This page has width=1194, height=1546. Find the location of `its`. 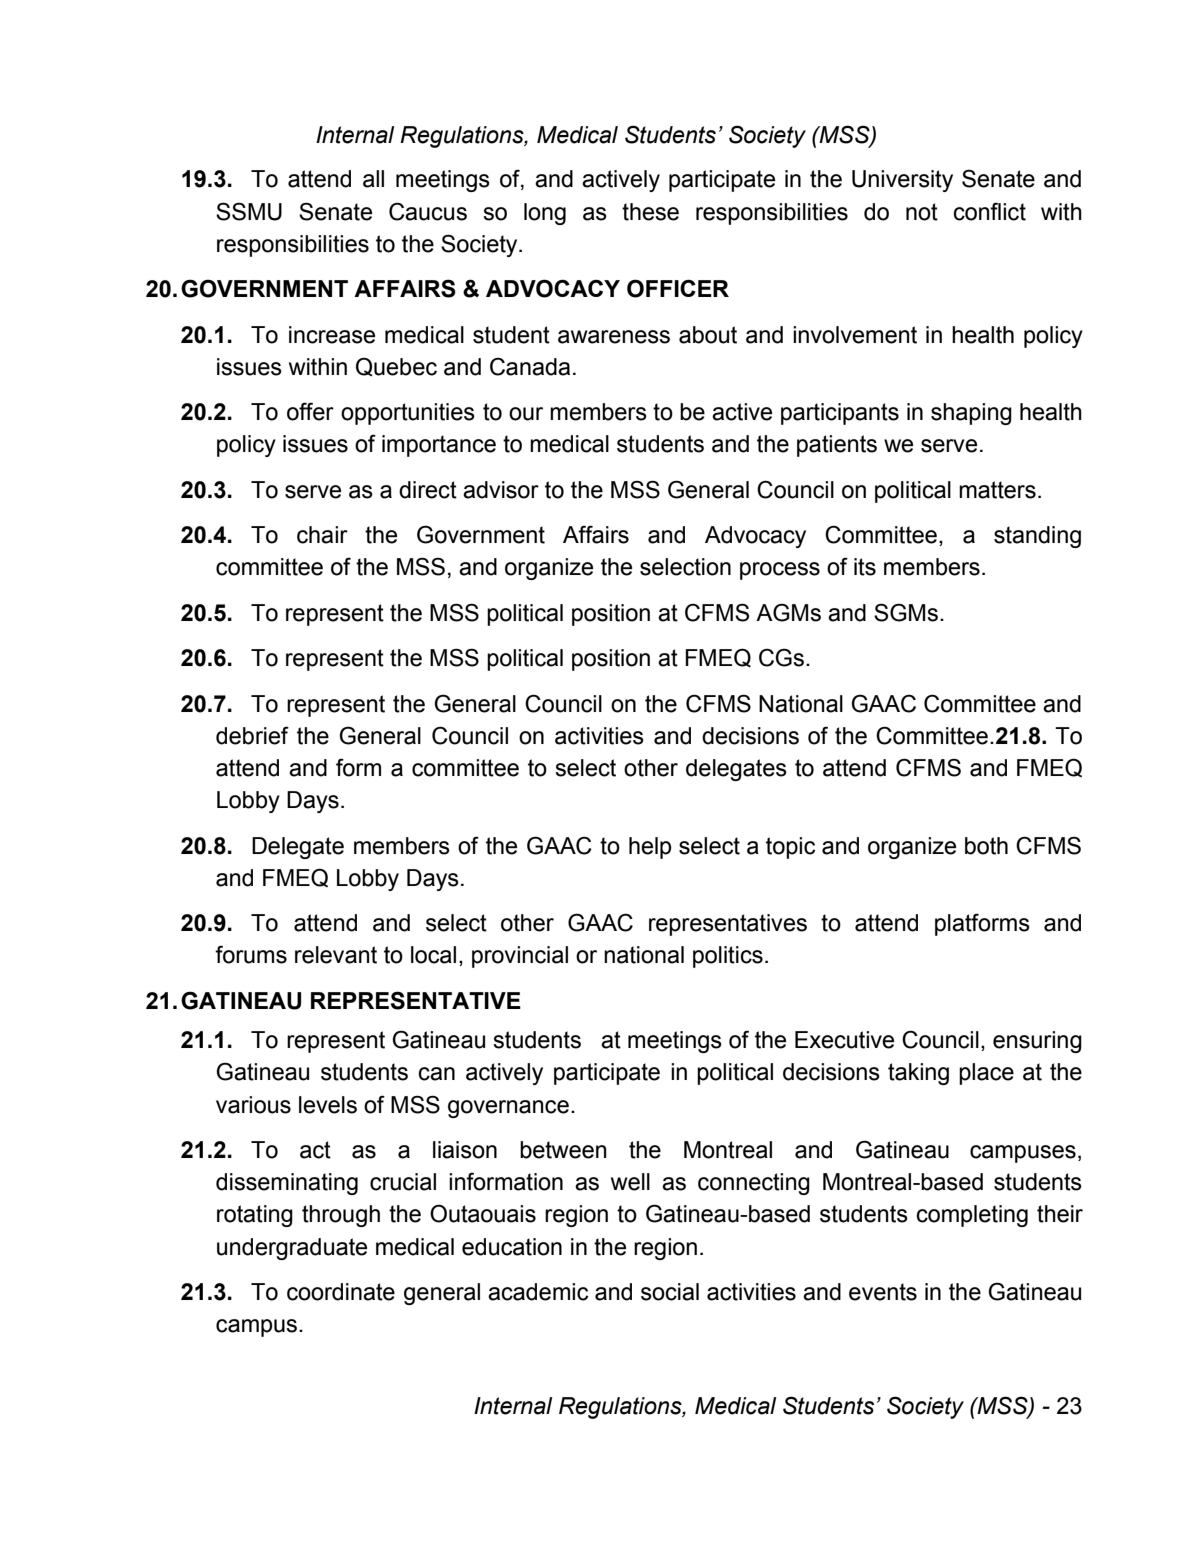

its is located at coordinates (865, 567).
